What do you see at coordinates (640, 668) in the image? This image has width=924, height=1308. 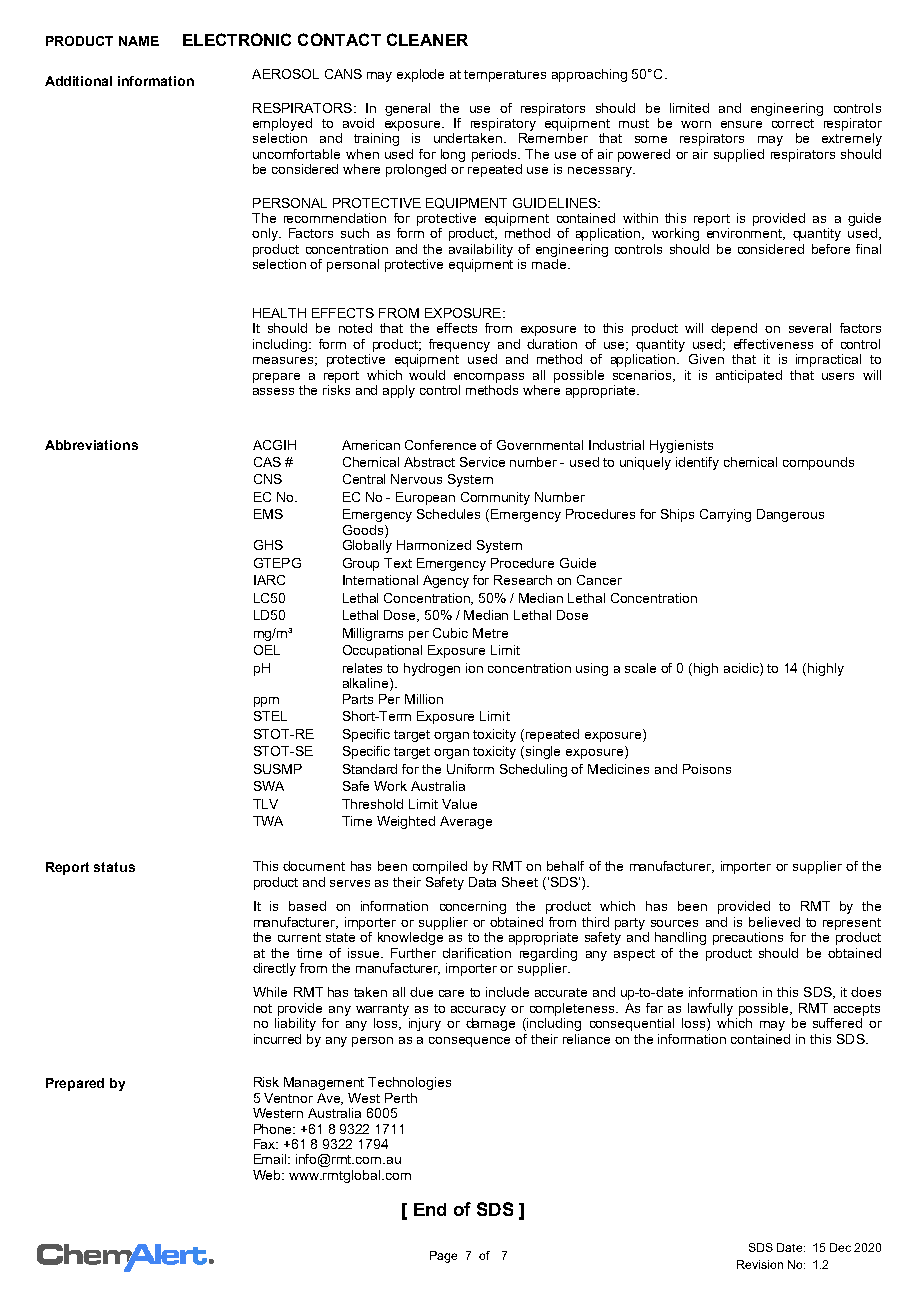 I see `scale` at bounding box center [640, 668].
